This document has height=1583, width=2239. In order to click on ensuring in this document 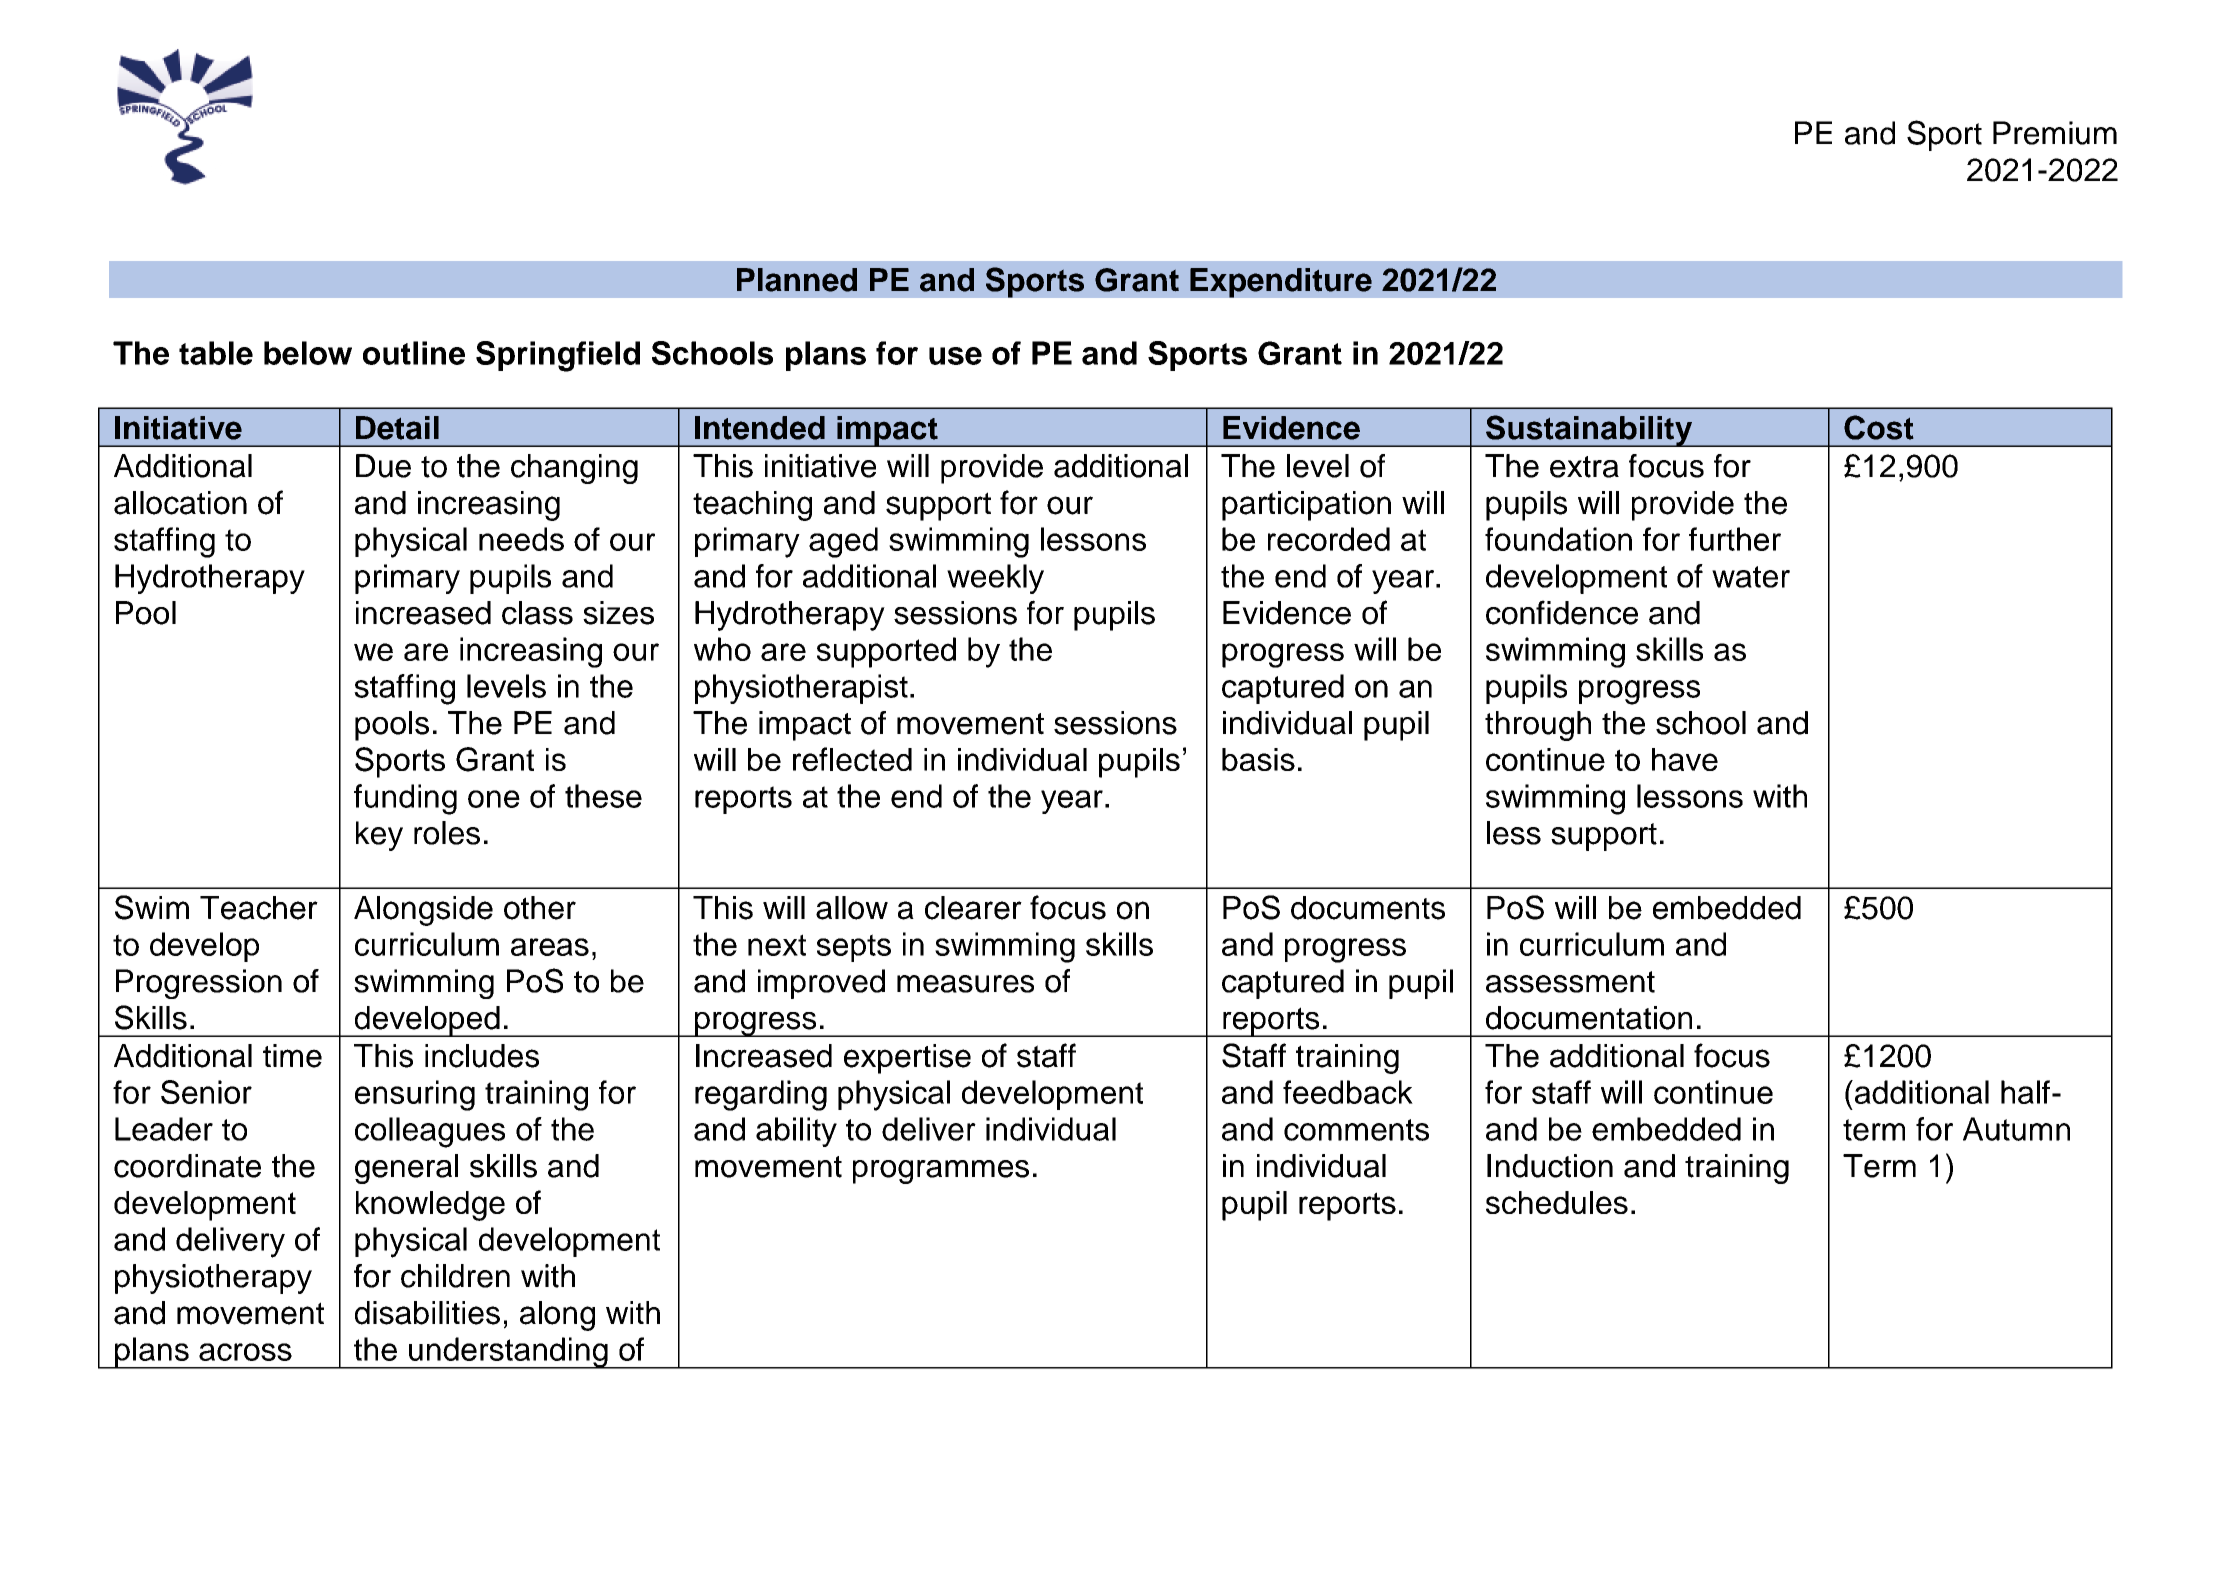, I will do `click(415, 1095)`.
